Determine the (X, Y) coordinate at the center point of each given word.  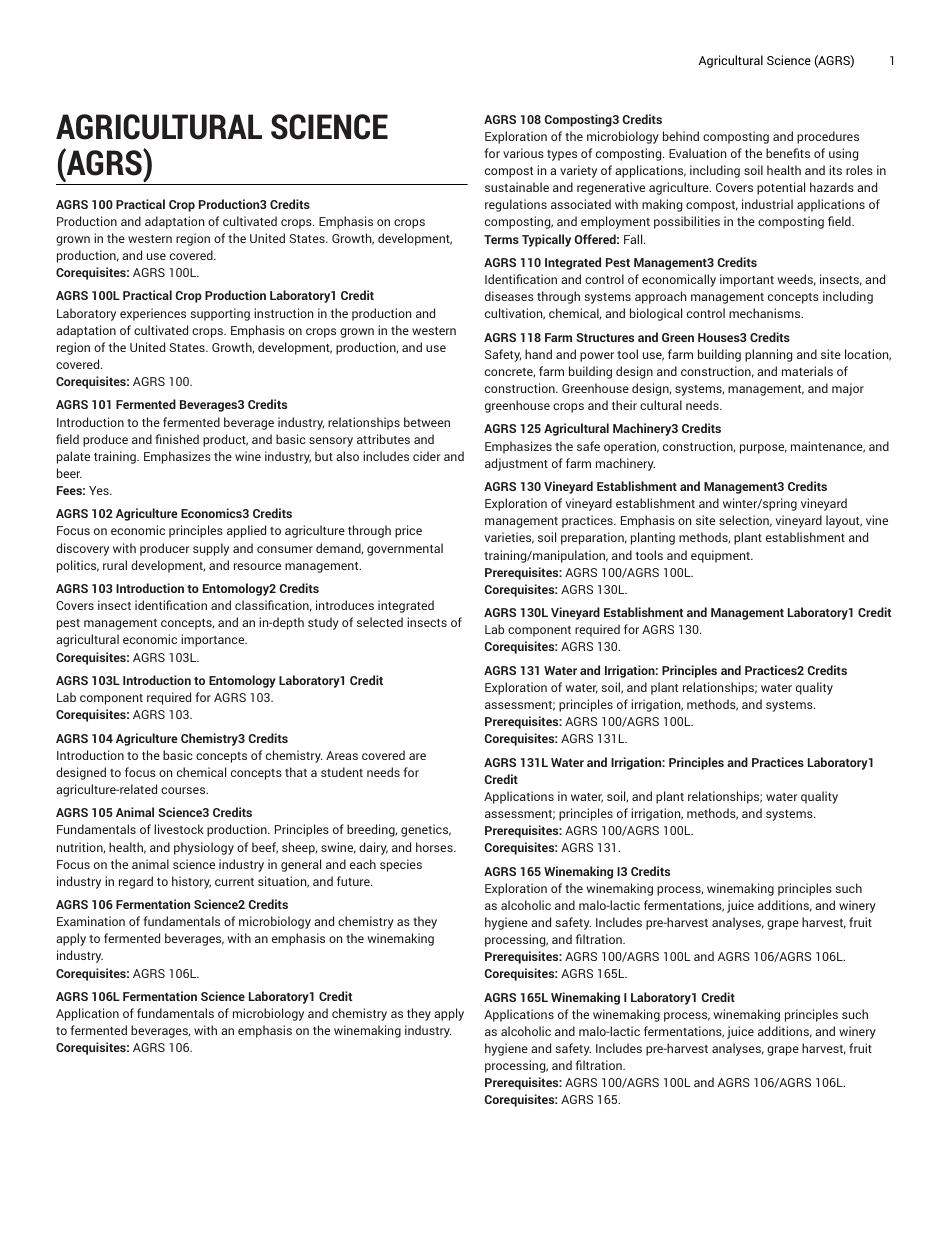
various (523, 153)
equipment (721, 556)
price (408, 531)
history (191, 882)
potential (781, 188)
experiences (153, 314)
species (401, 865)
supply (211, 549)
